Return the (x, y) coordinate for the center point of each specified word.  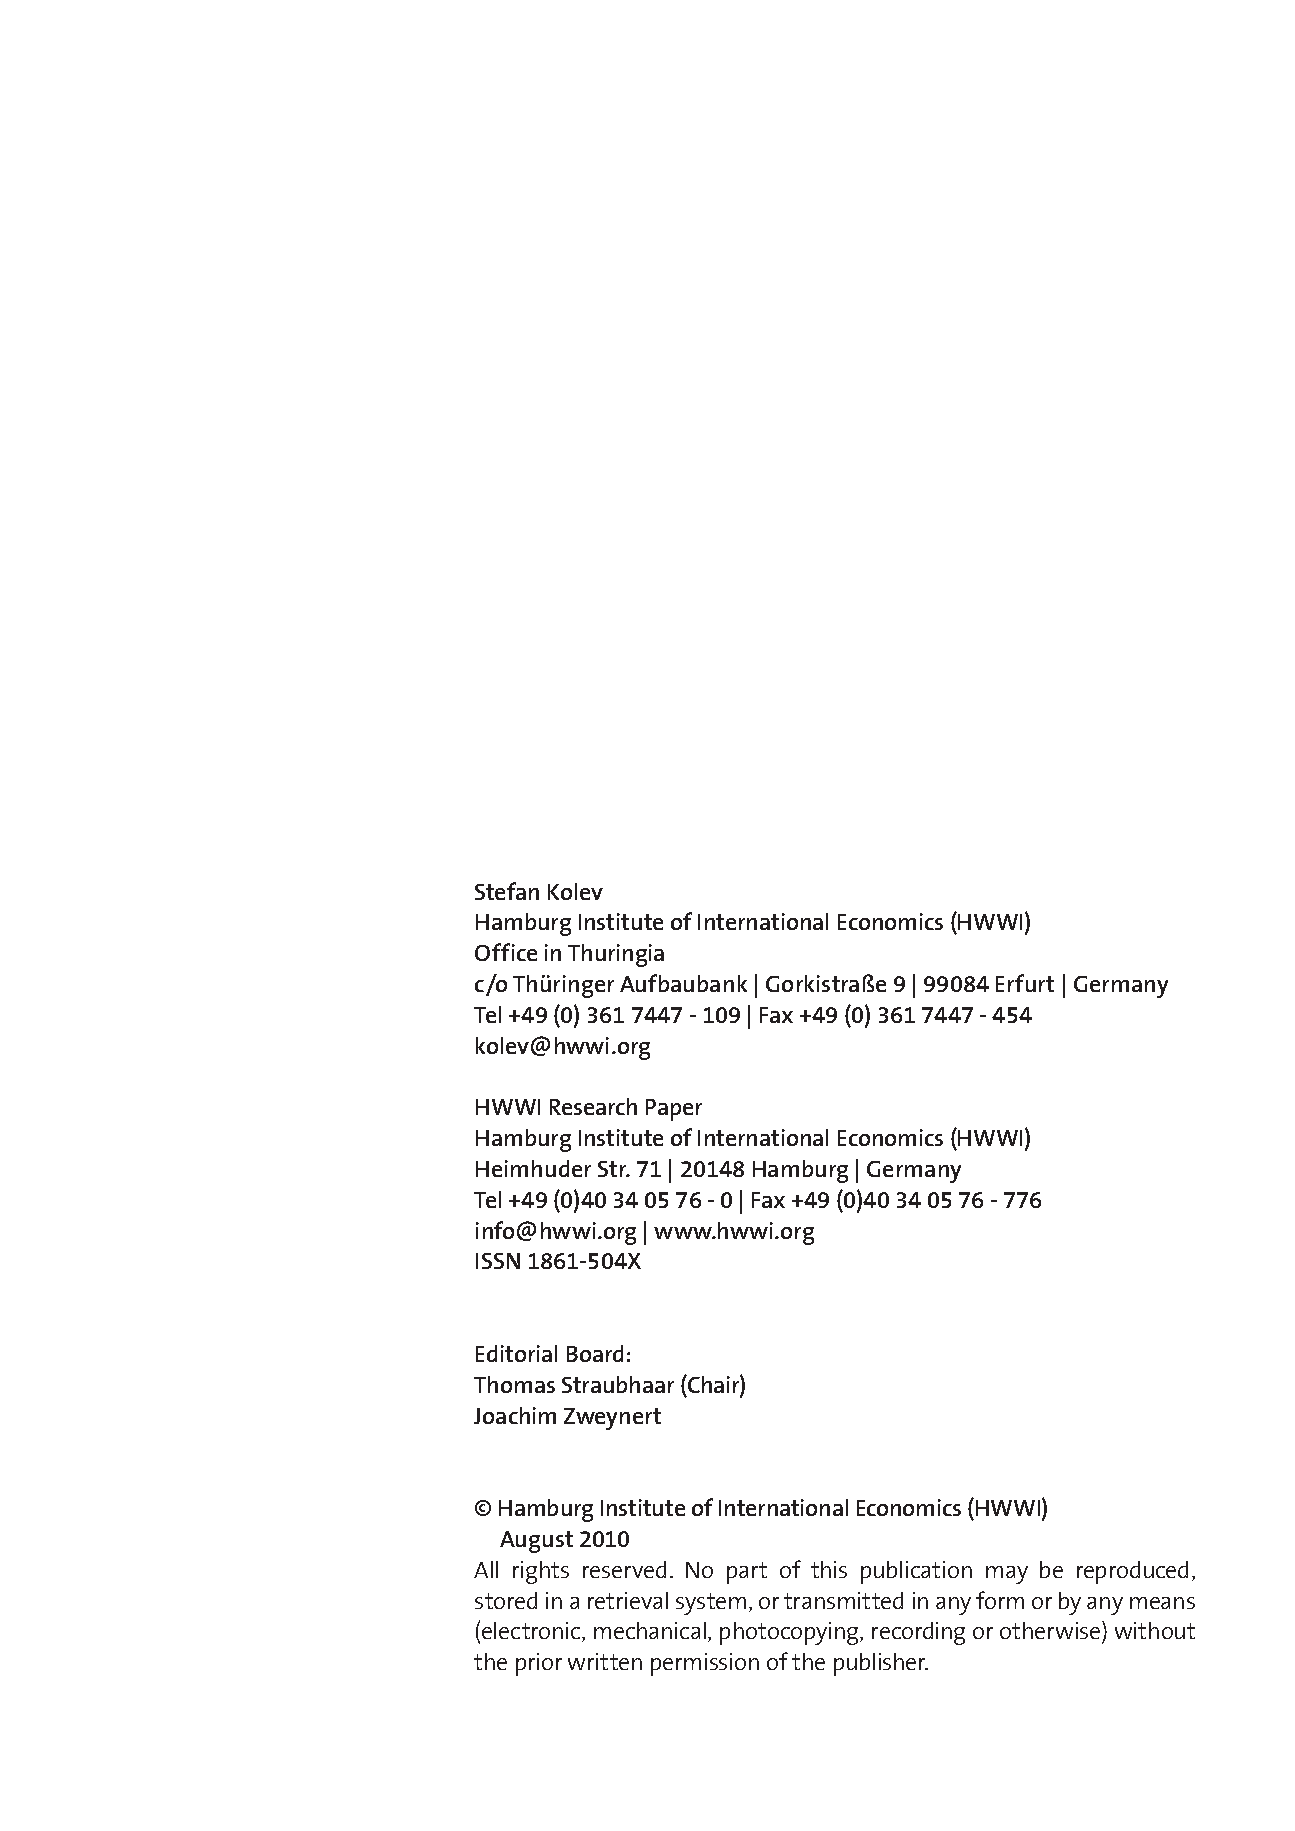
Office (506, 952)
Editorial (516, 1353)
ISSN (498, 1261)
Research (593, 1106)
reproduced (1132, 1572)
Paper (674, 1110)
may (1007, 1575)
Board (595, 1353)
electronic (532, 1632)
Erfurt (1025, 983)
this (829, 1569)
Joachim (515, 1415)
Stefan (507, 891)
